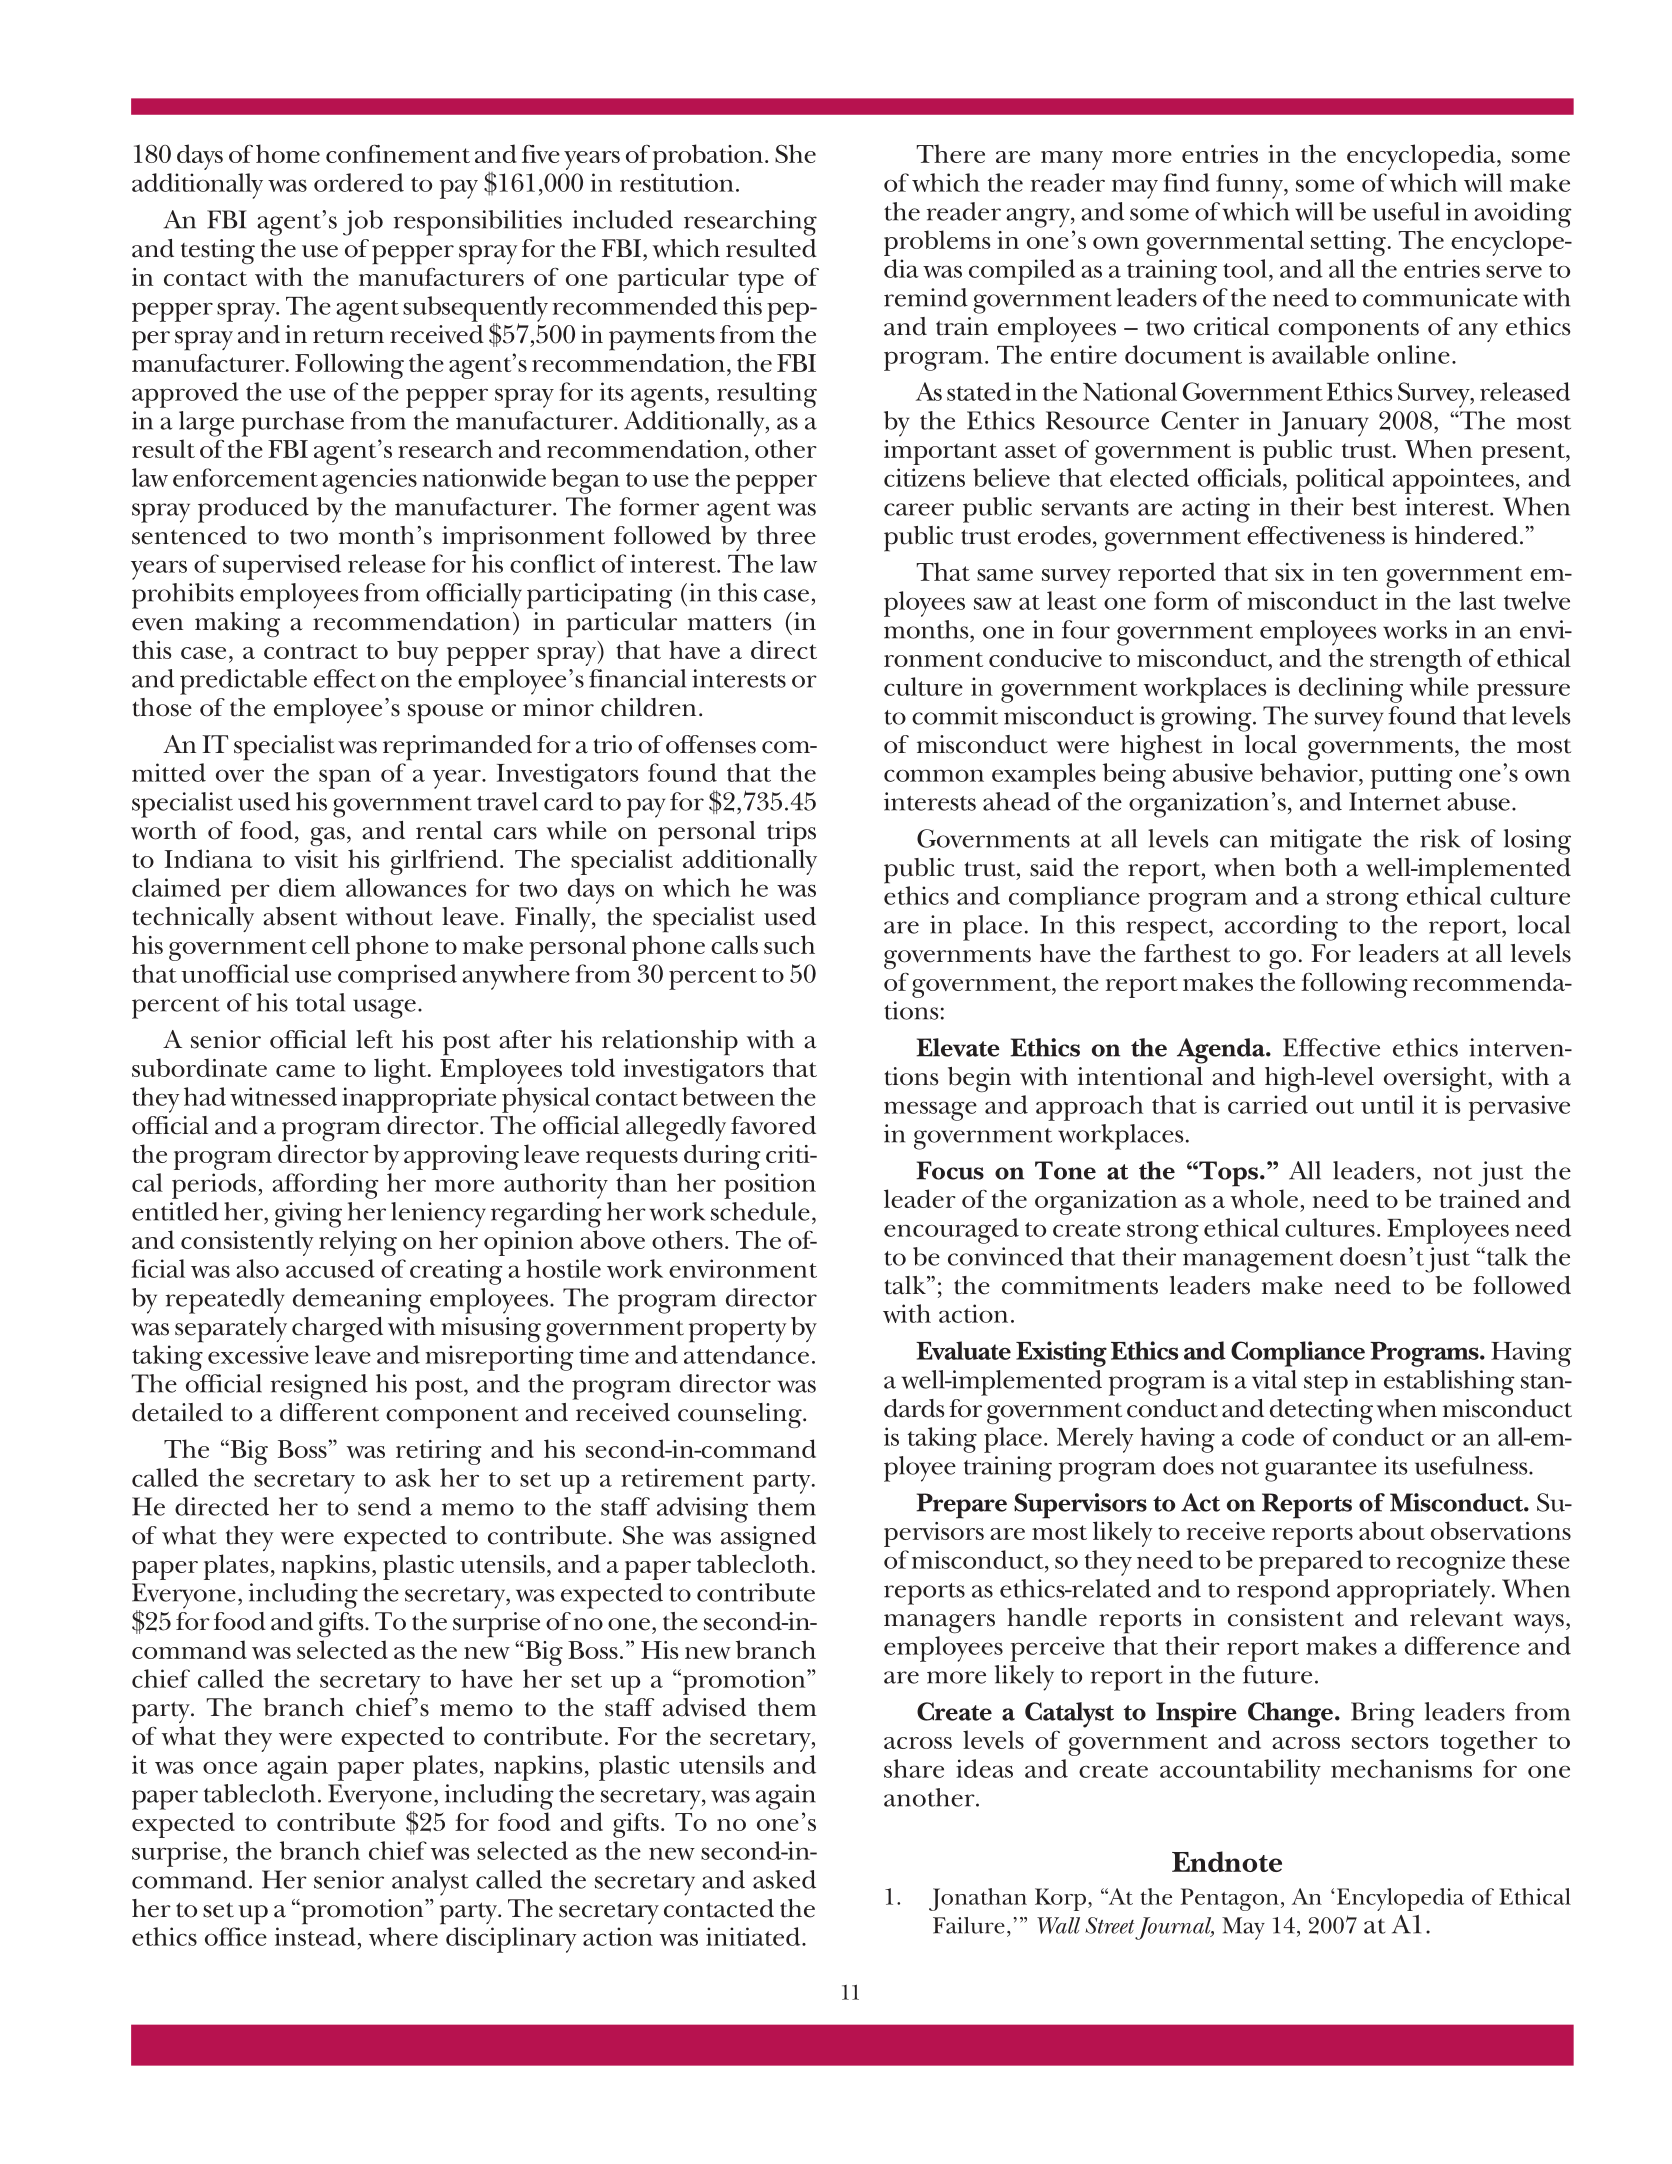  What do you see at coordinates (305, 1071) in the screenshot?
I see `came` at bounding box center [305, 1071].
